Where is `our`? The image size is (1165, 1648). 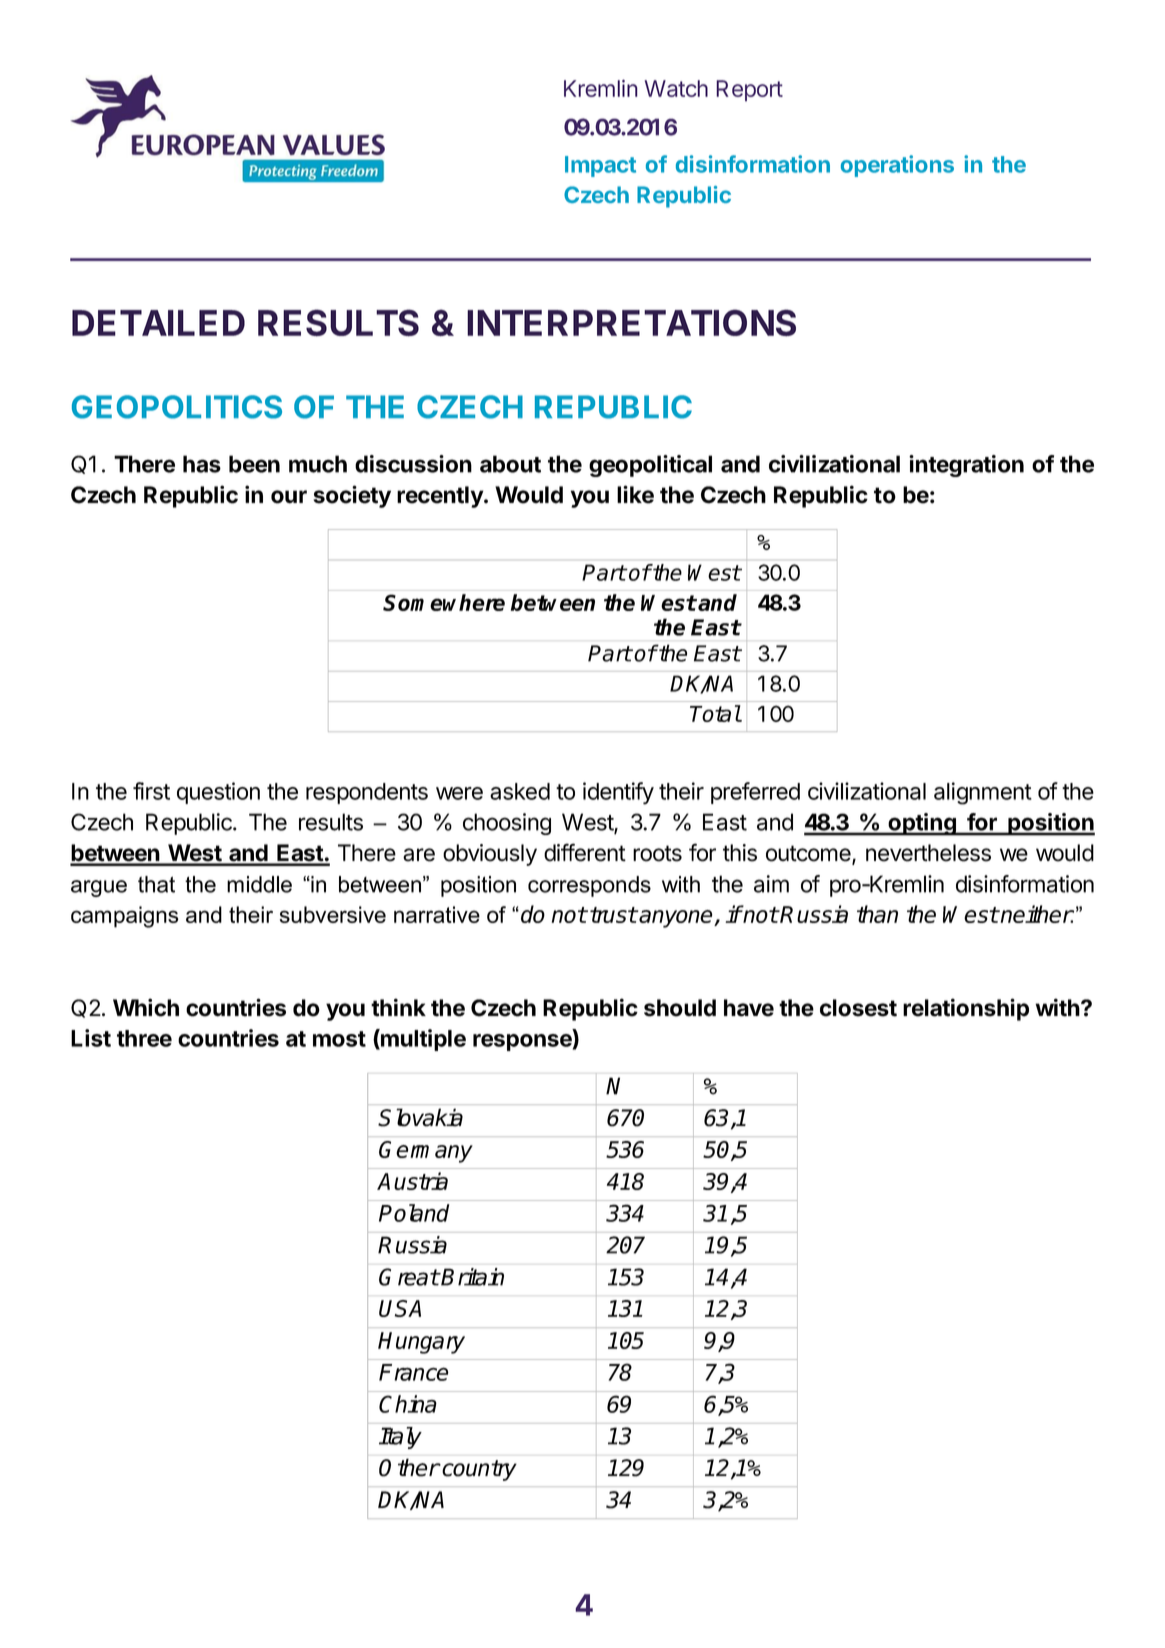
our is located at coordinates (289, 497).
